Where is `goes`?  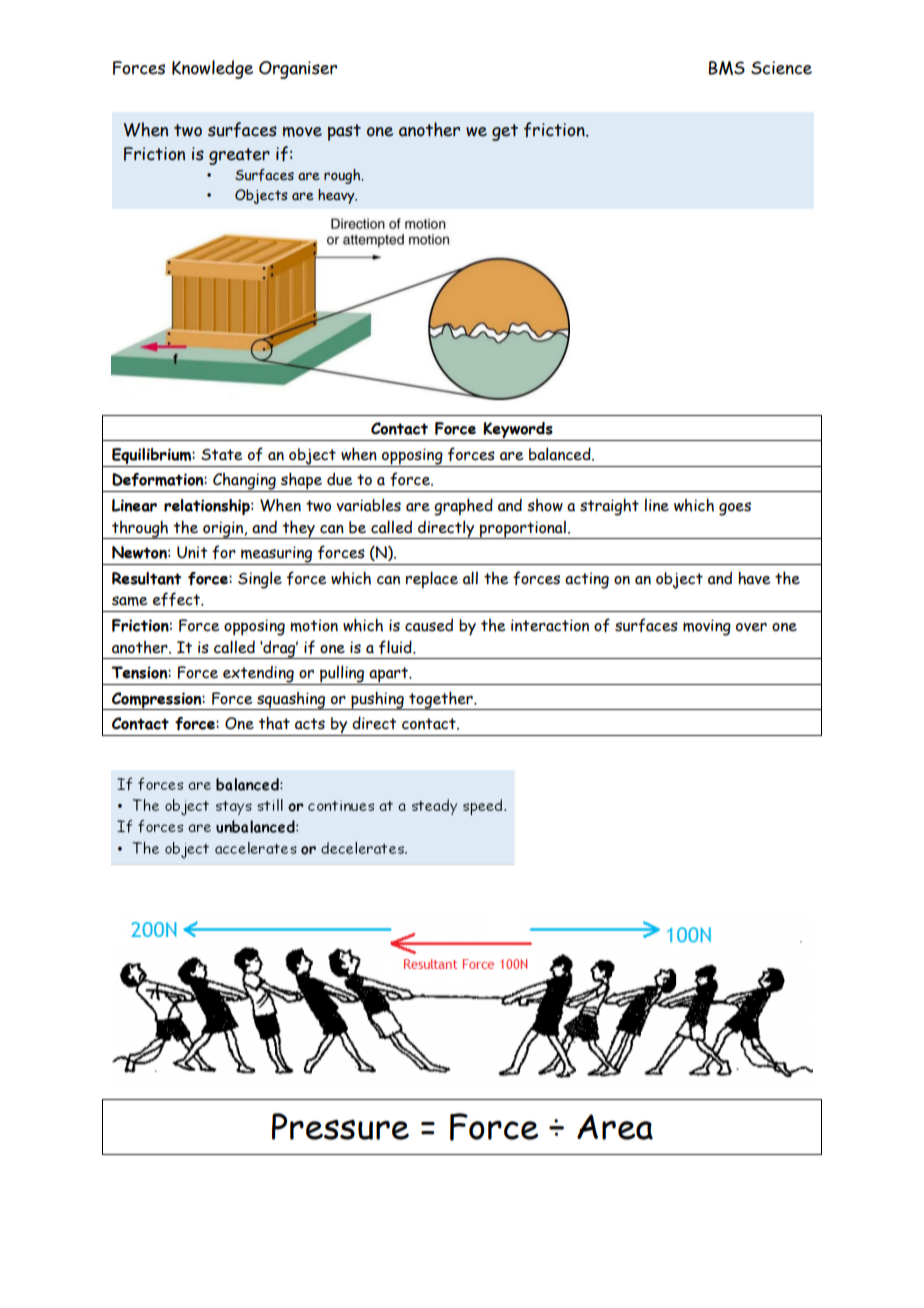
goes is located at coordinates (735, 509).
